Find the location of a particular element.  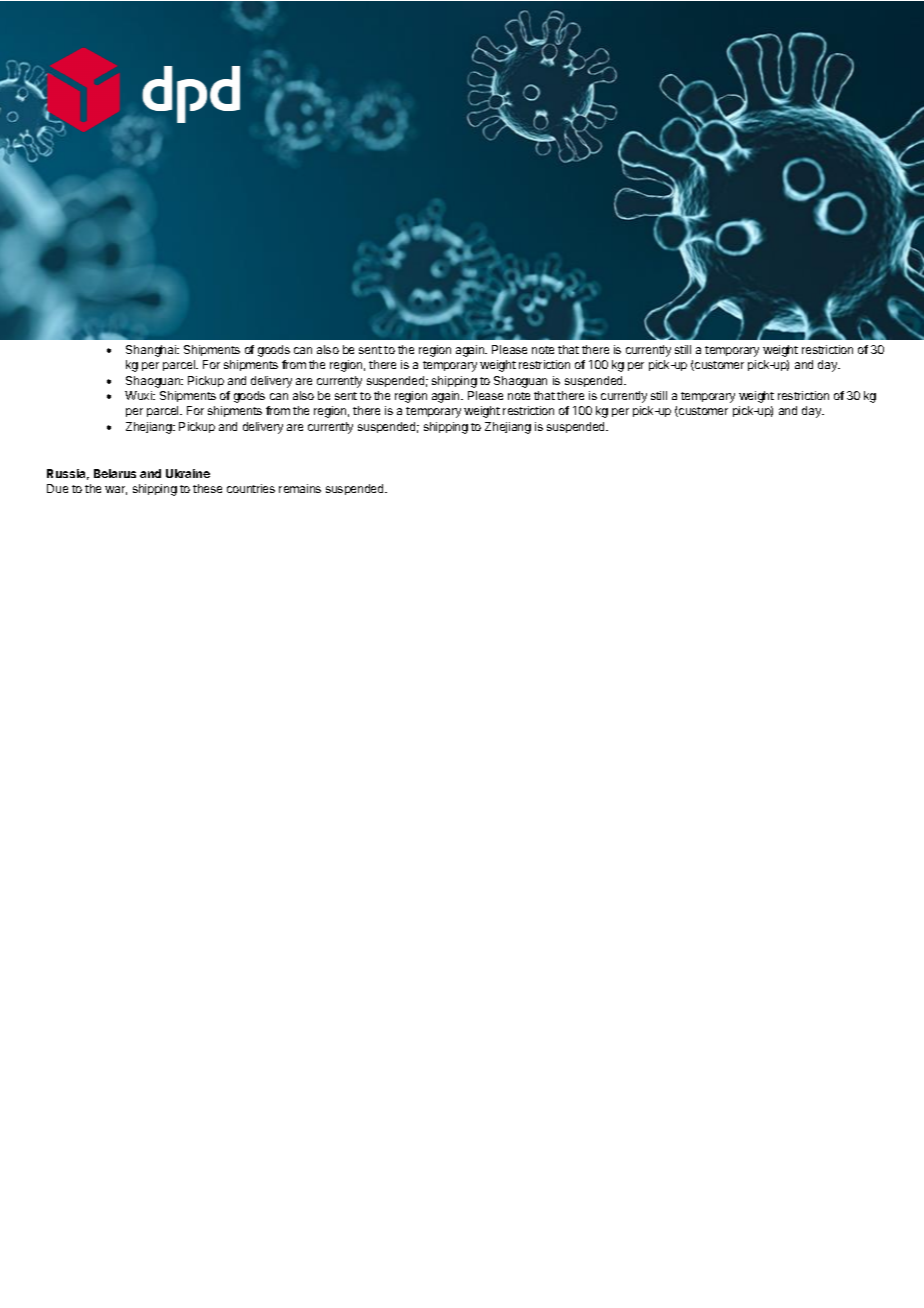

war is located at coordinates (116, 490).
